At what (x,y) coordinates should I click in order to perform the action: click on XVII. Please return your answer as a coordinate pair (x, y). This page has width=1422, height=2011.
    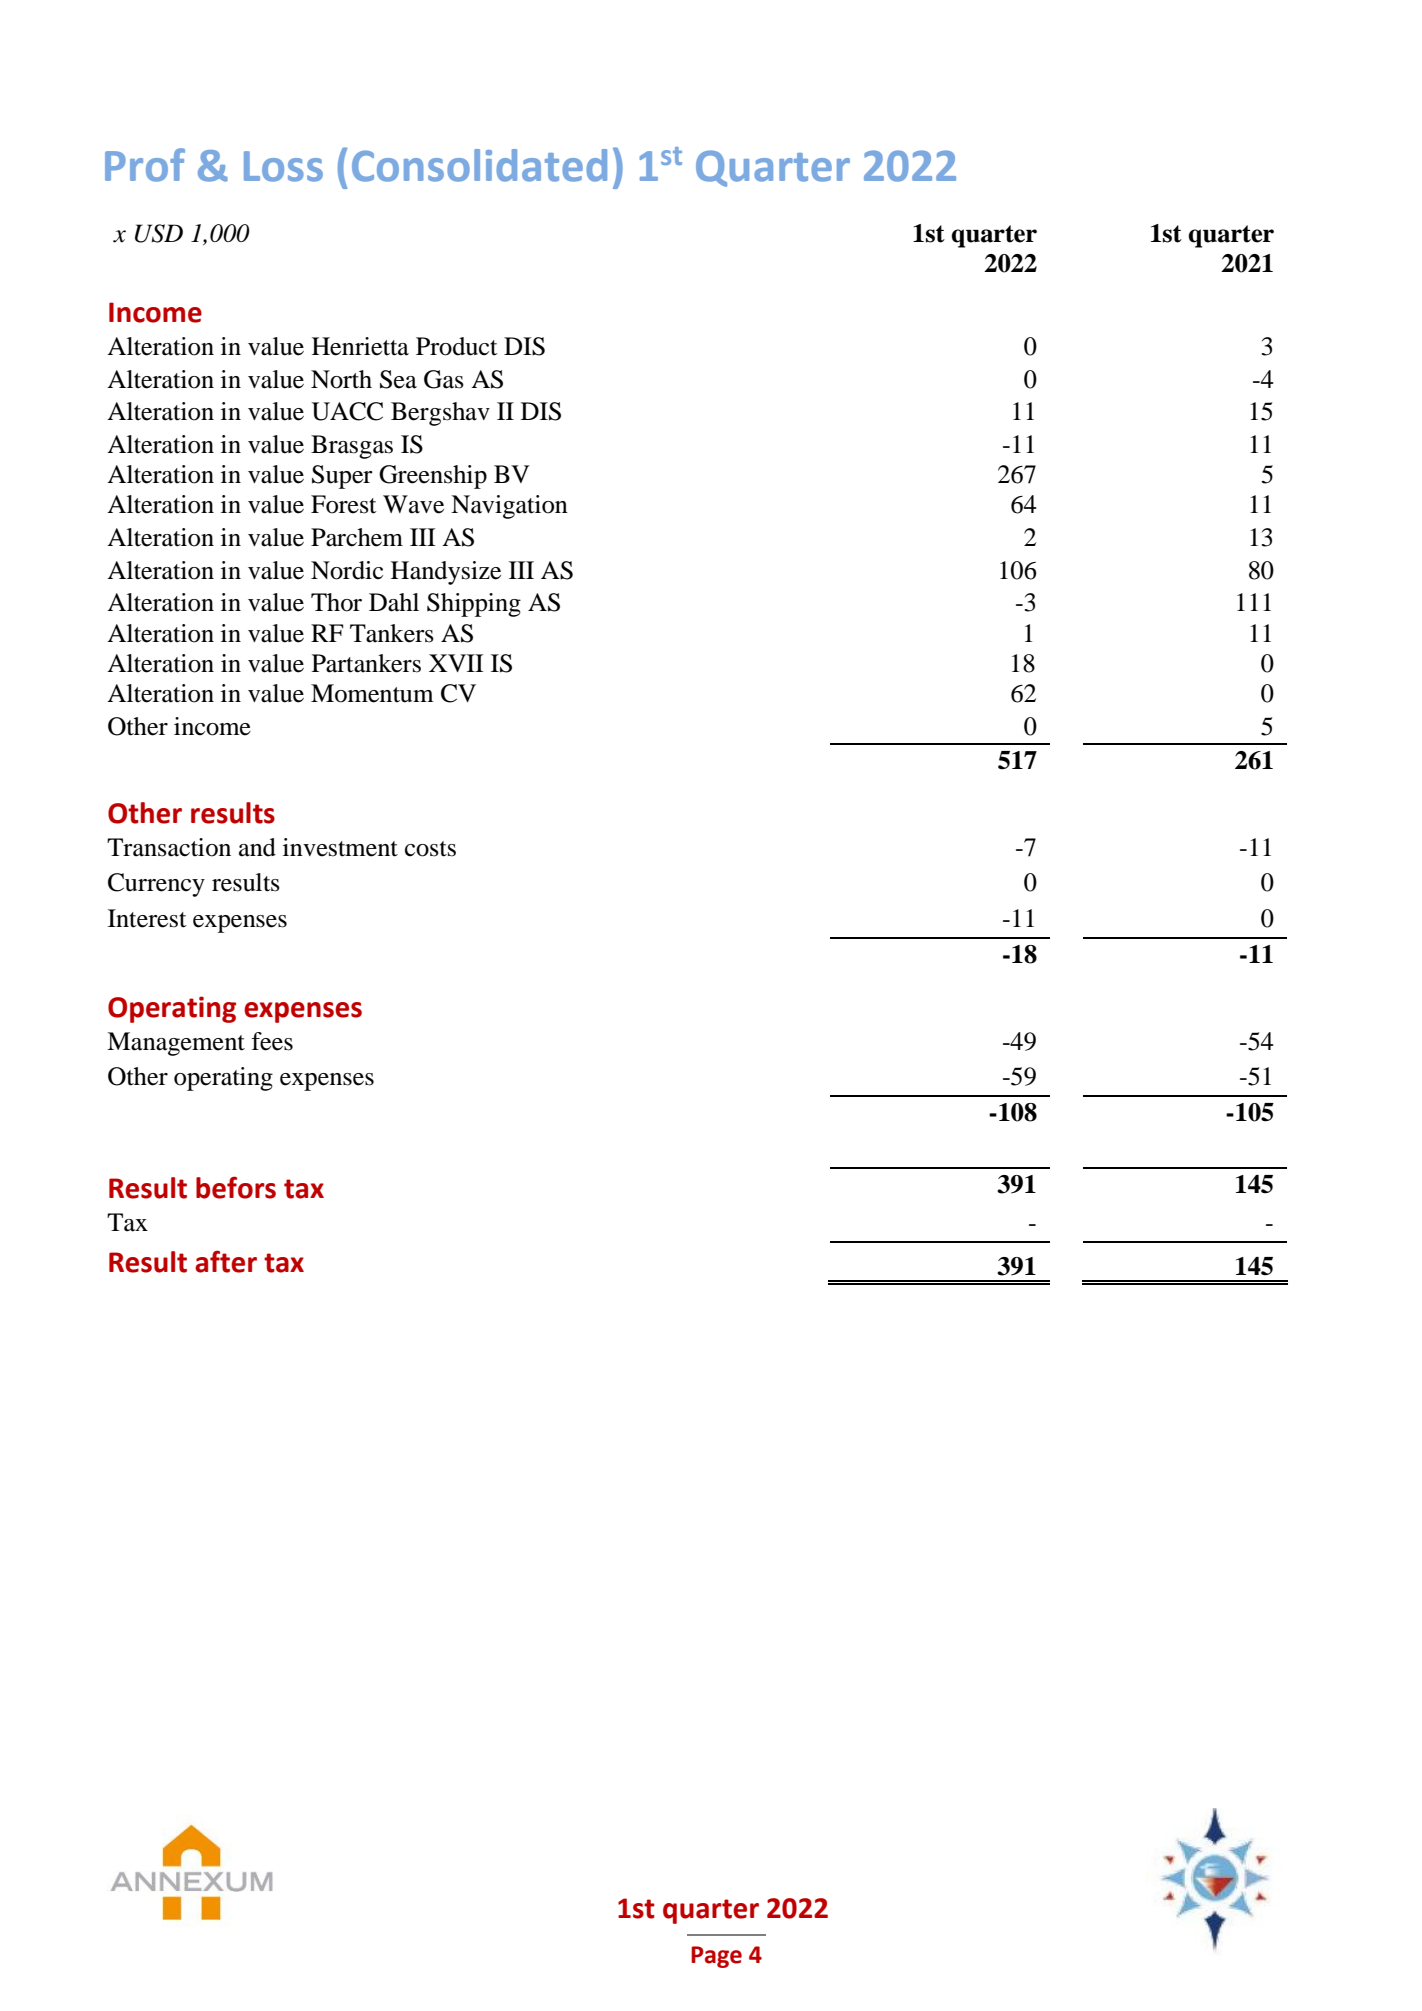
    Looking at the image, I should click on (456, 663).
